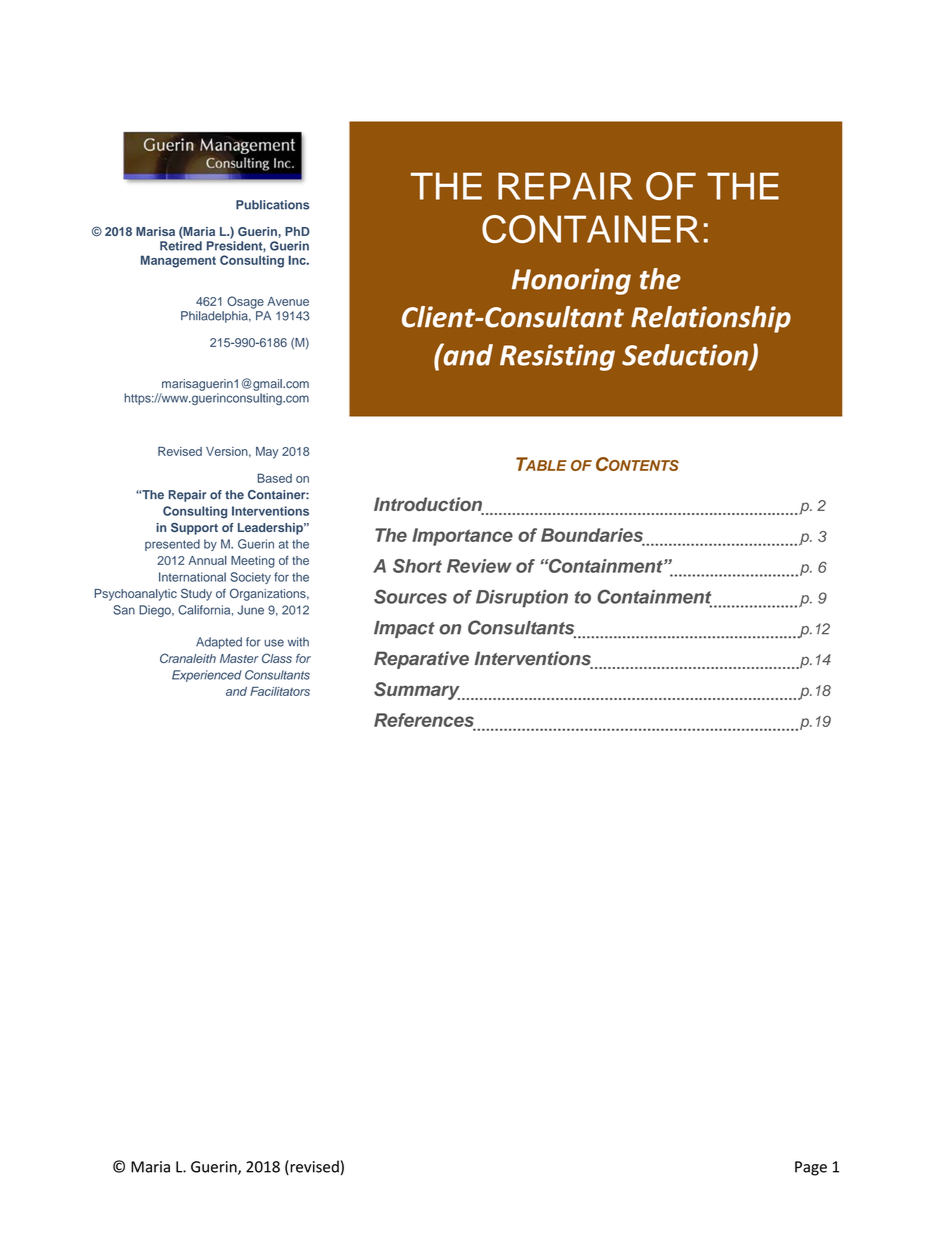  Describe the element at coordinates (207, 676) in the document. I see `Experienced` at that location.
